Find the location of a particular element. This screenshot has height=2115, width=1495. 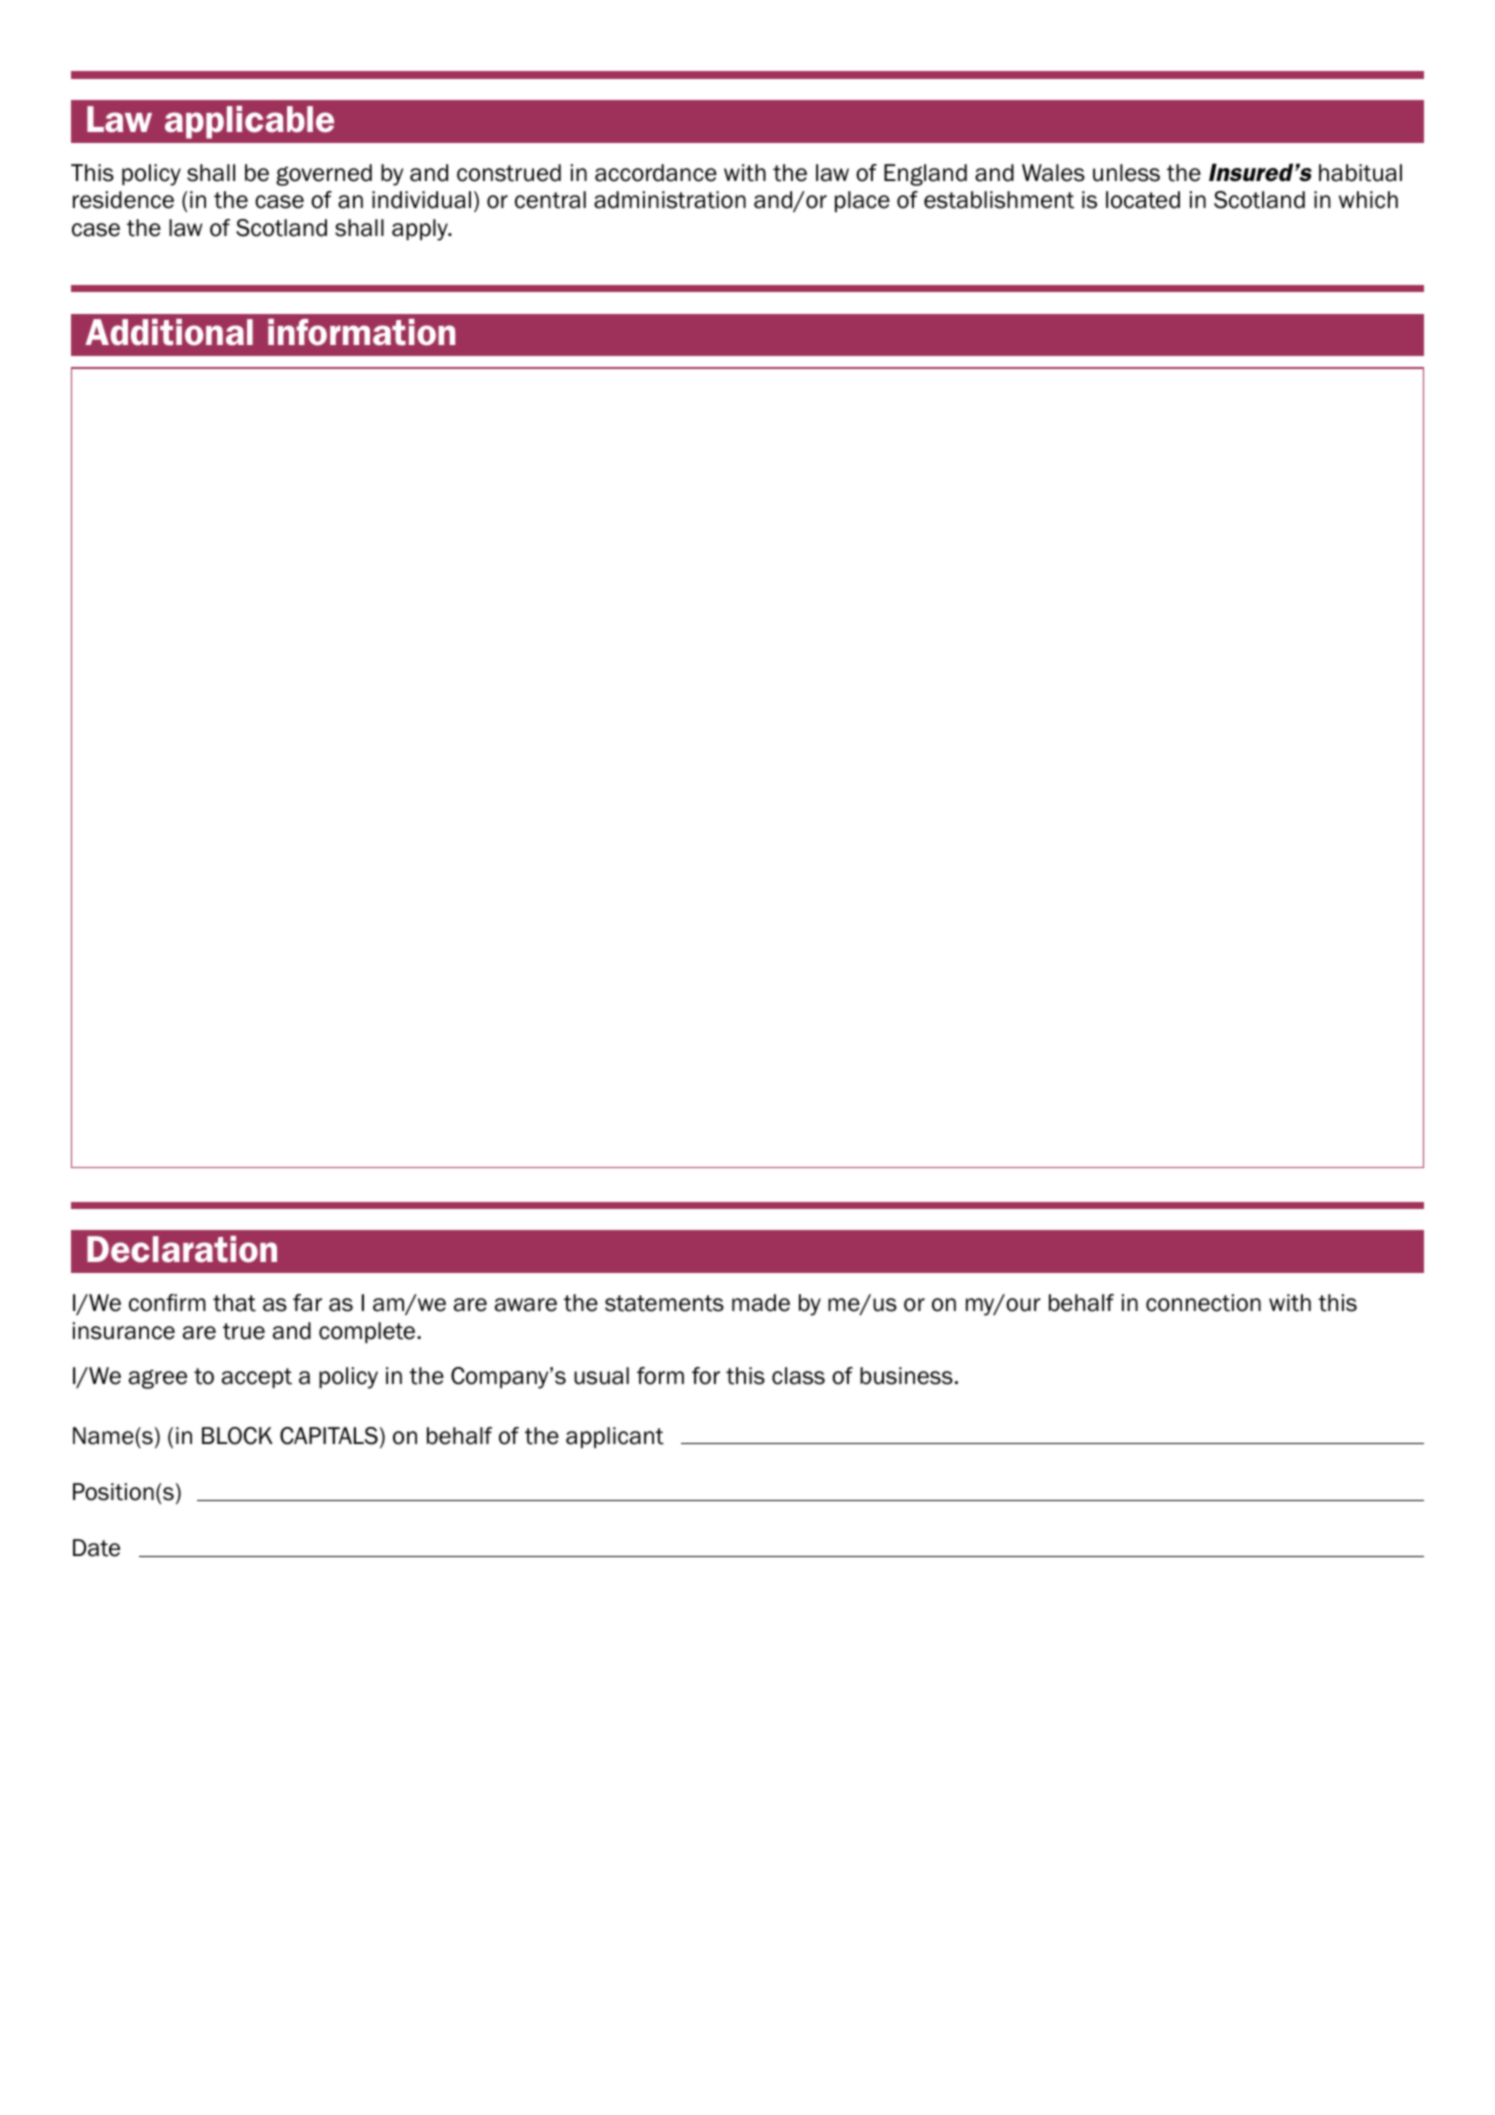

applicant is located at coordinates (615, 1437).
